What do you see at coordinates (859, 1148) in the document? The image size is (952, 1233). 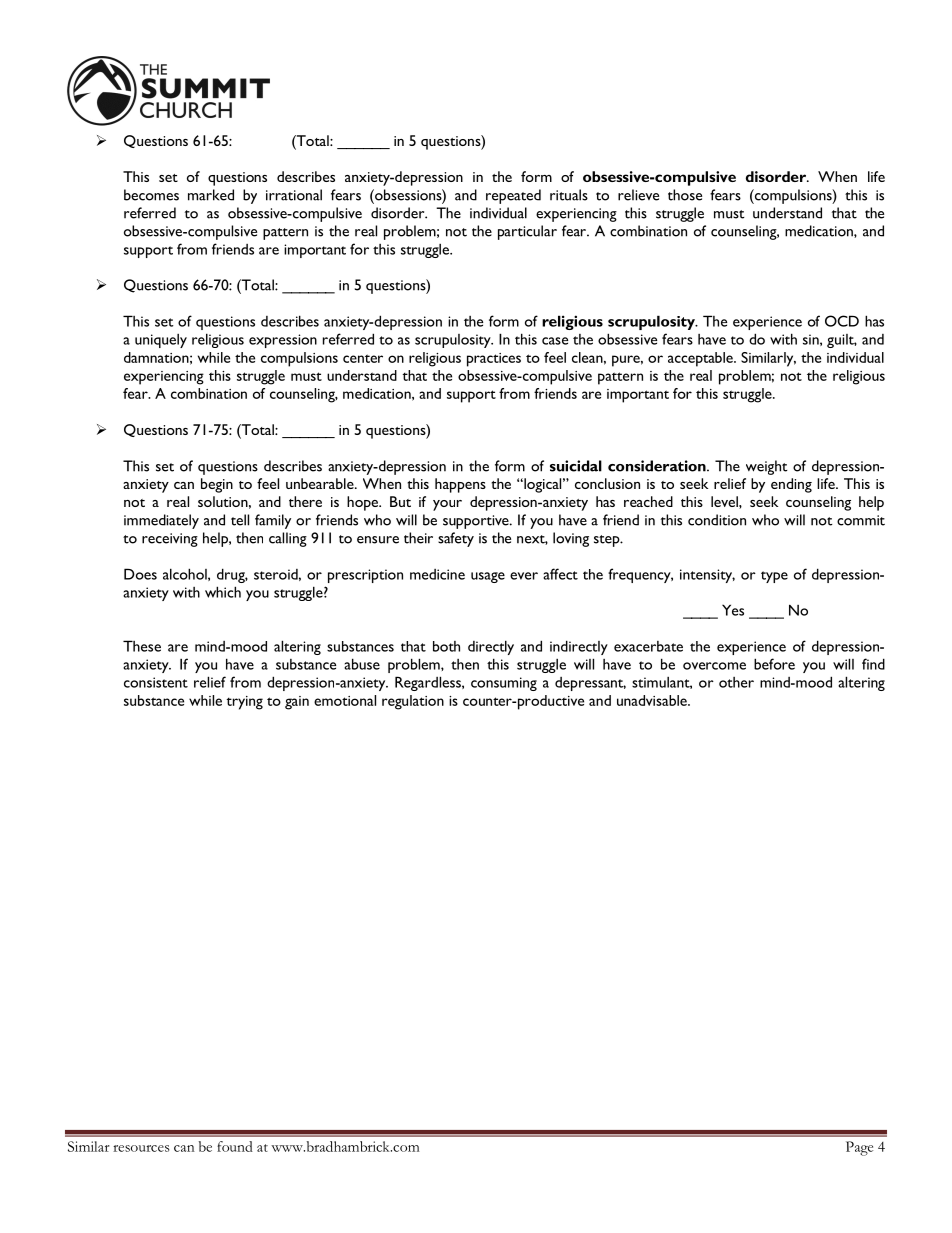 I see `Page` at bounding box center [859, 1148].
